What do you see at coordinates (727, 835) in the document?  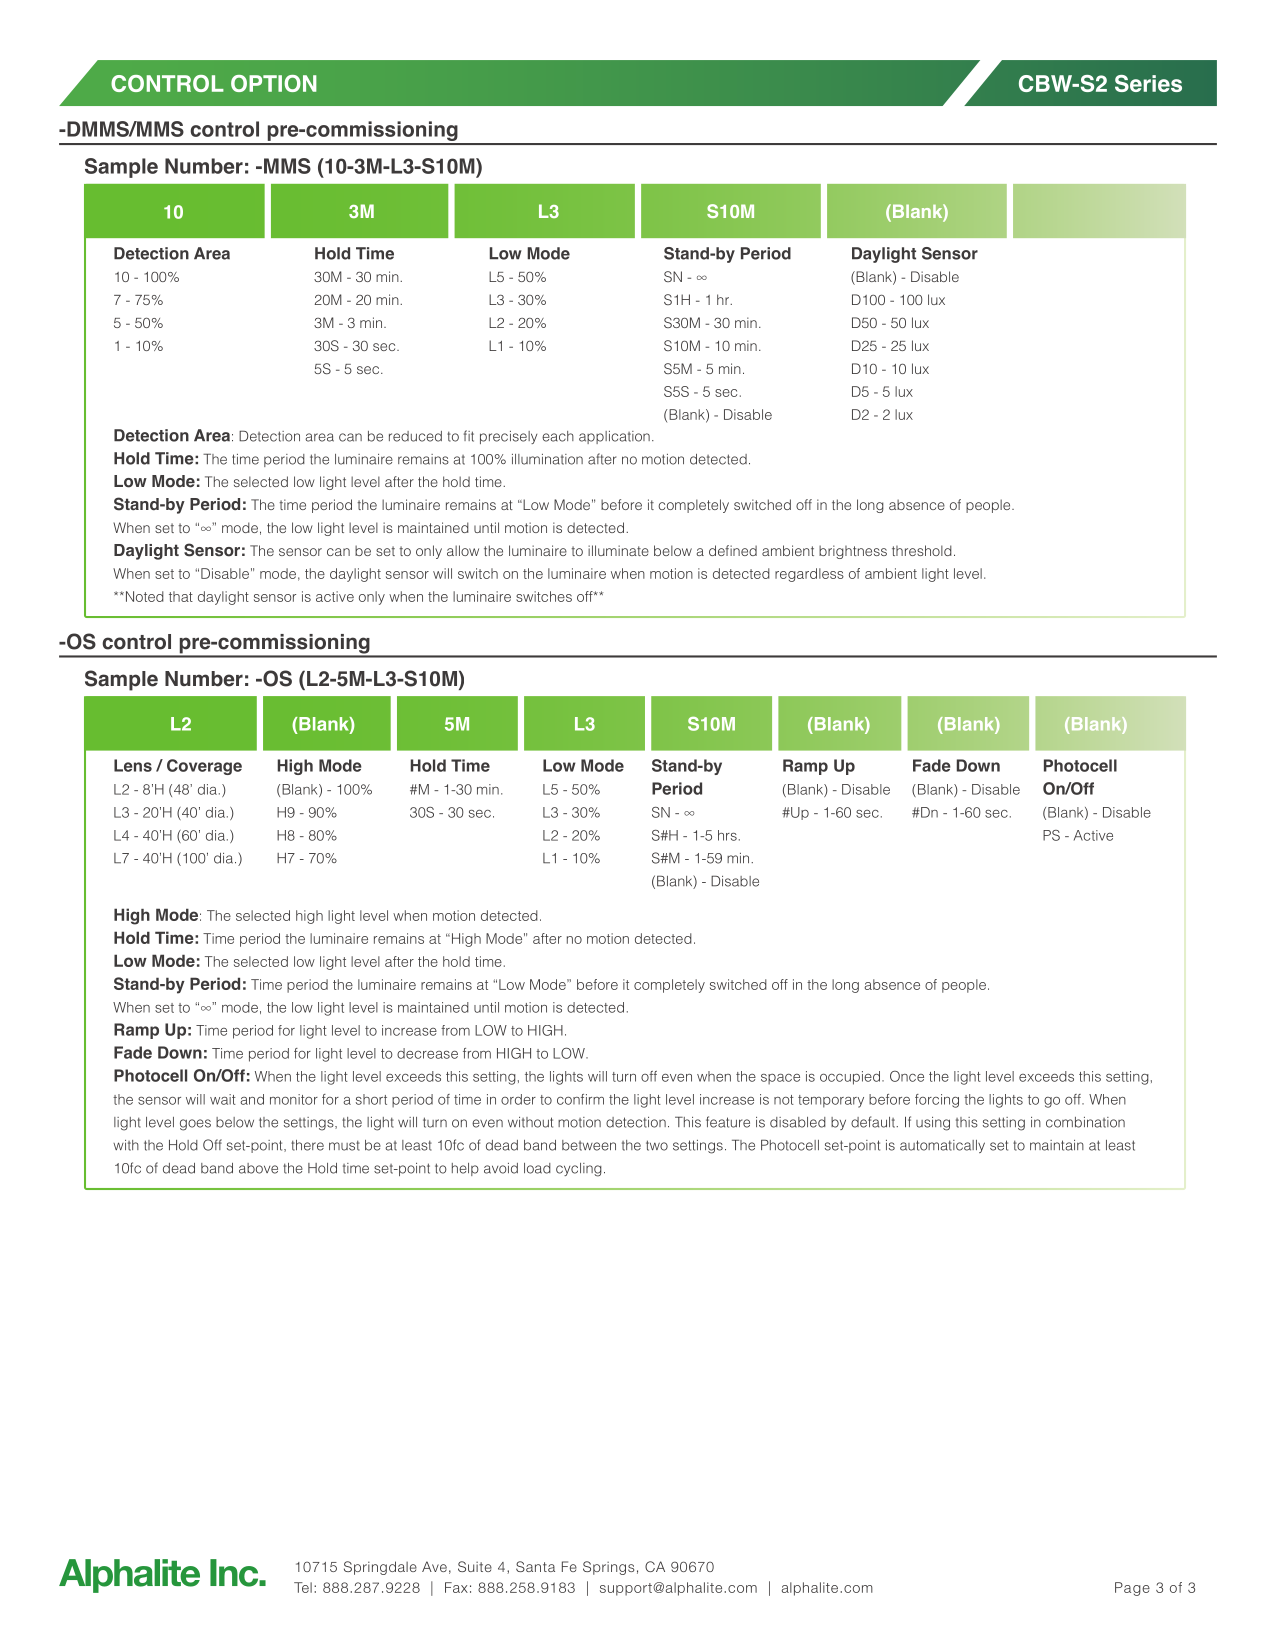 I see `hrs` at bounding box center [727, 835].
